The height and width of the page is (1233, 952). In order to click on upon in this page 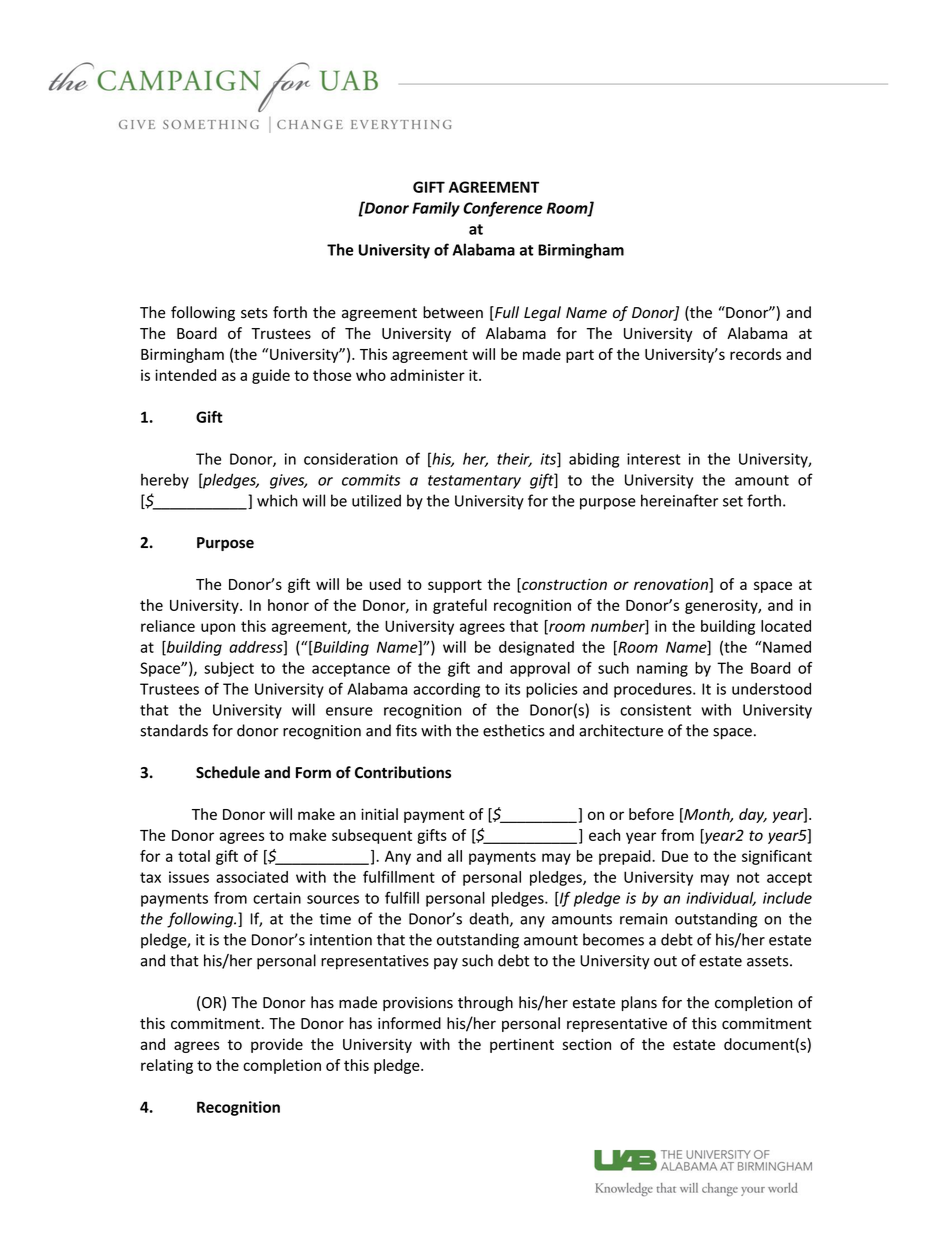, I will do `click(218, 629)`.
